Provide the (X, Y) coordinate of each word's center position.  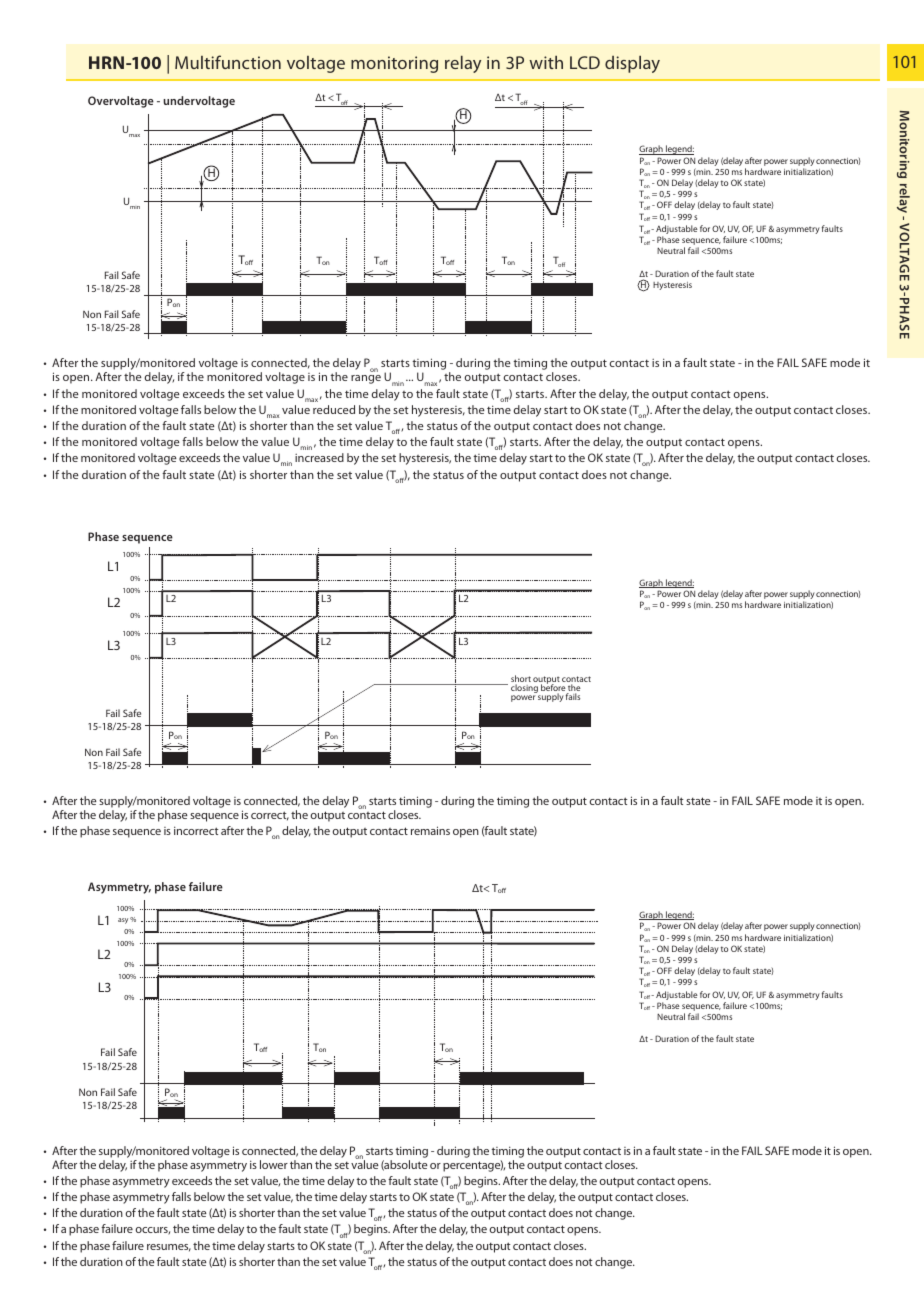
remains (430, 830)
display (632, 64)
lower (274, 1164)
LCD (585, 62)
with (546, 62)
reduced (334, 409)
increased (319, 457)
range (366, 379)
